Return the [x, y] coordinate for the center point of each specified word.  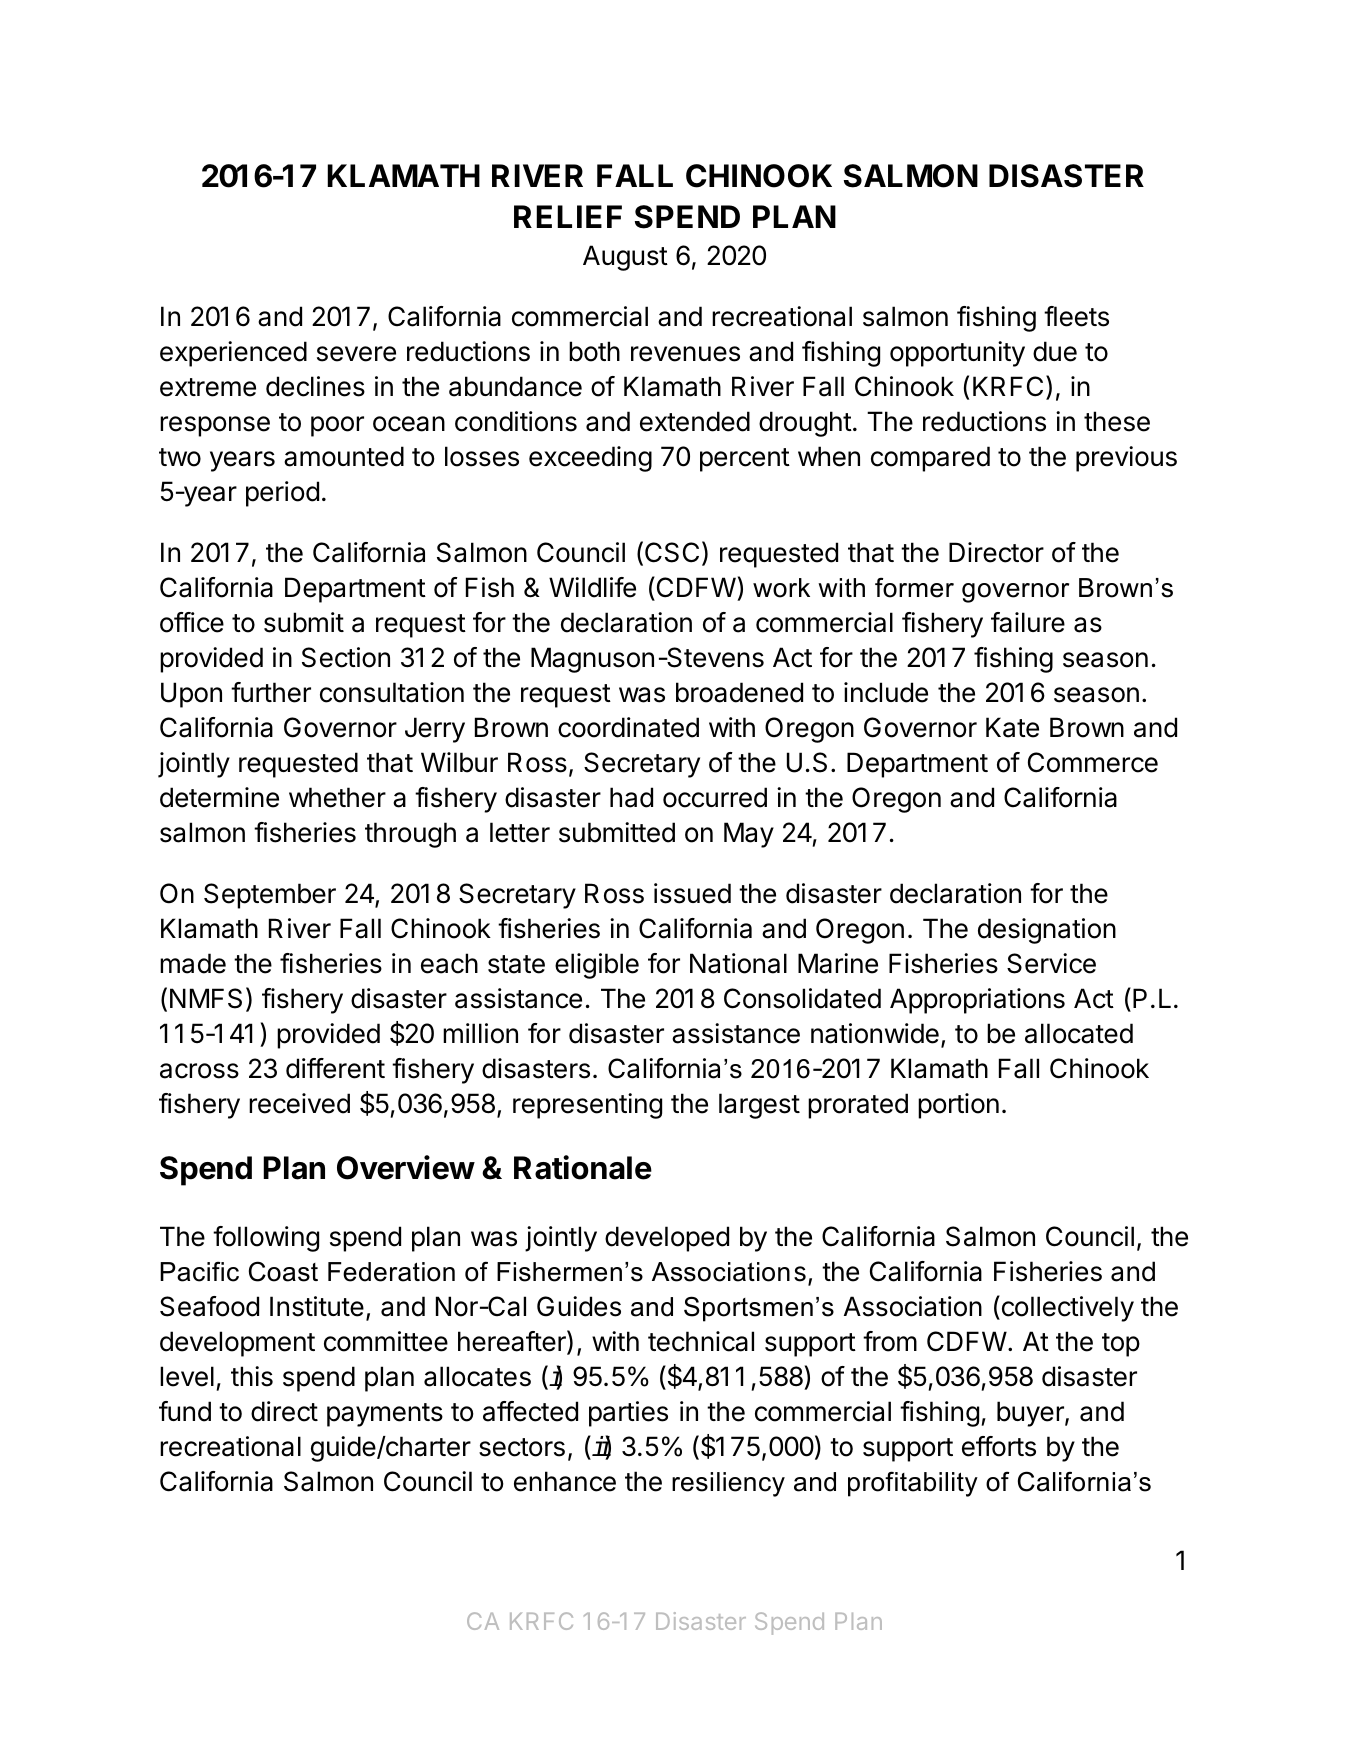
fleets [1076, 316]
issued [692, 893]
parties [628, 1414]
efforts [999, 1446]
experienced [233, 354]
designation [1047, 931]
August [625, 258]
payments [385, 1415]
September [270, 896]
